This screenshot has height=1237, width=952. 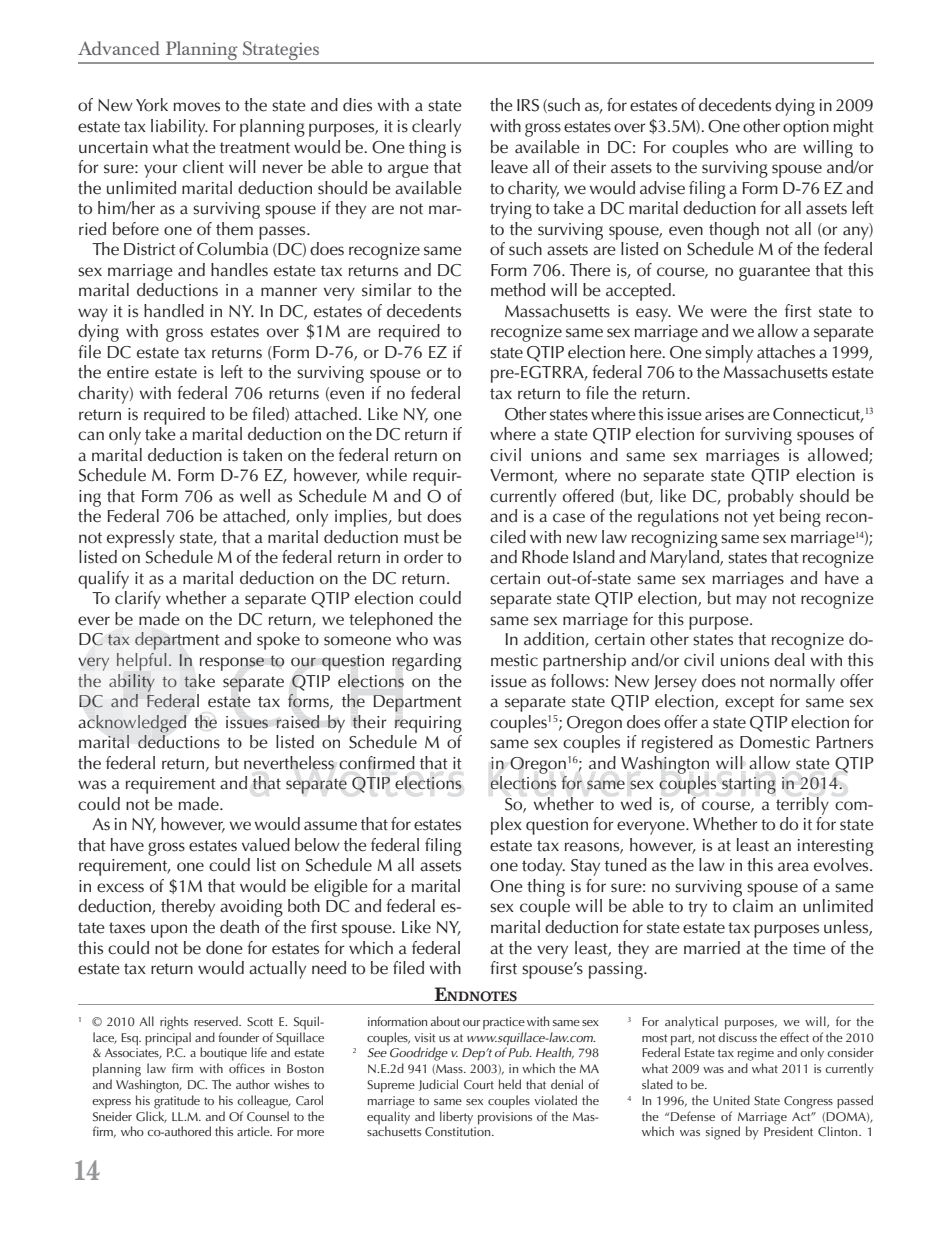 I want to click on IRS, so click(x=528, y=105).
